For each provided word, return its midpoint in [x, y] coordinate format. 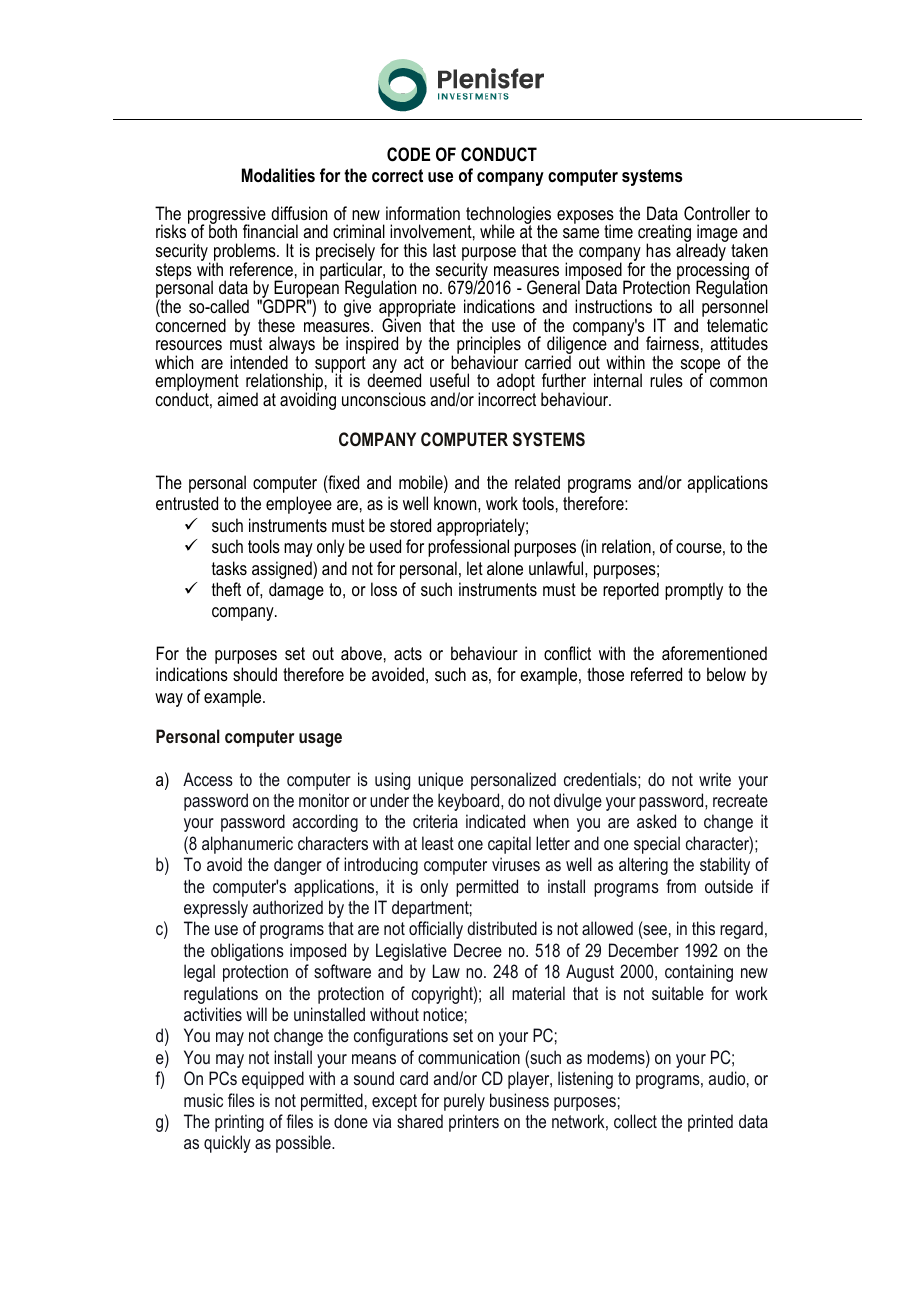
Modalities [278, 175]
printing [239, 1123]
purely [464, 1102]
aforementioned [714, 653]
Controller [717, 213]
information [423, 213]
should [255, 674]
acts [408, 653]
